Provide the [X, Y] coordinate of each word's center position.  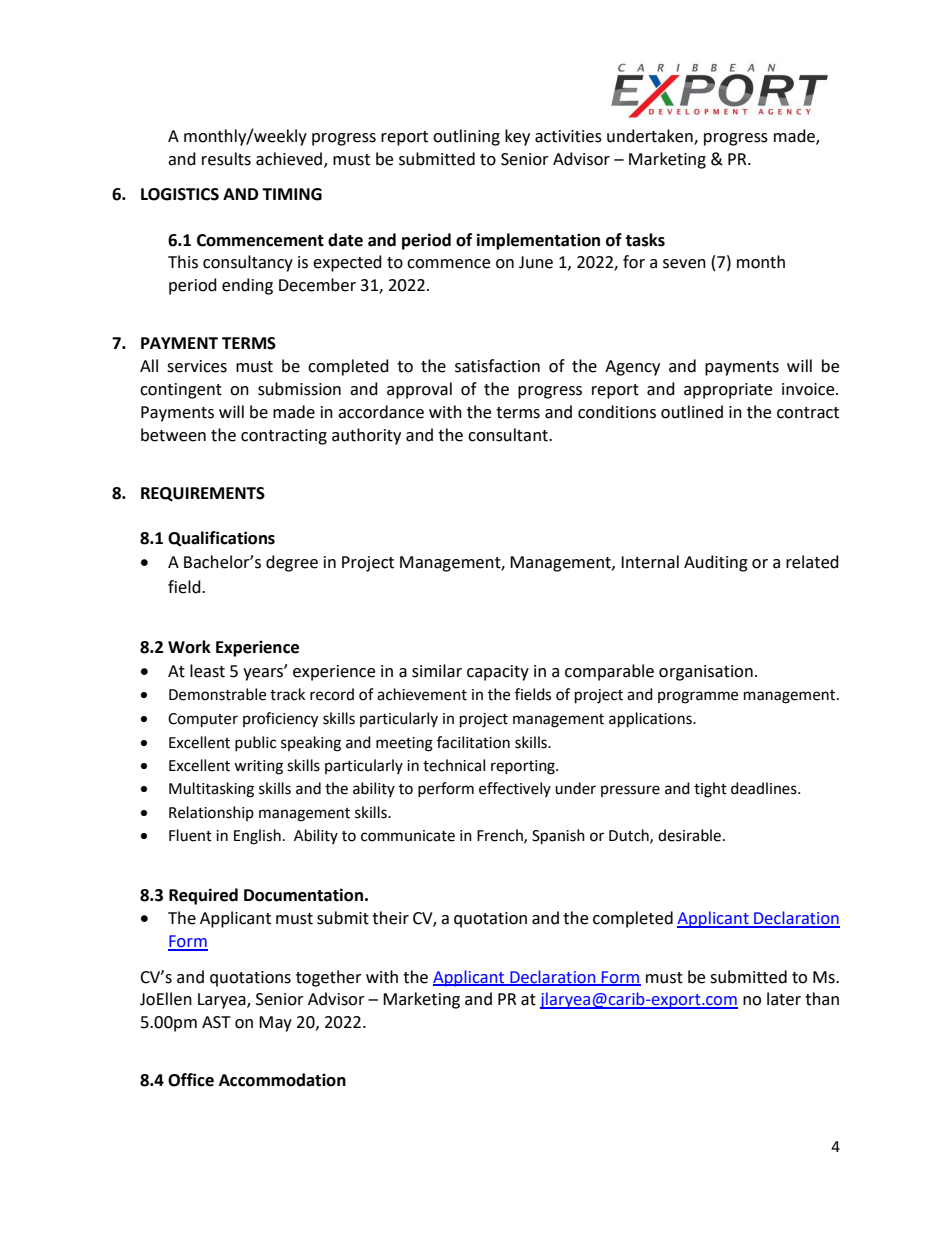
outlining [466, 137]
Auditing [716, 563]
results [226, 159]
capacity [498, 673]
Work [189, 647]
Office [191, 1080]
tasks [645, 240]
